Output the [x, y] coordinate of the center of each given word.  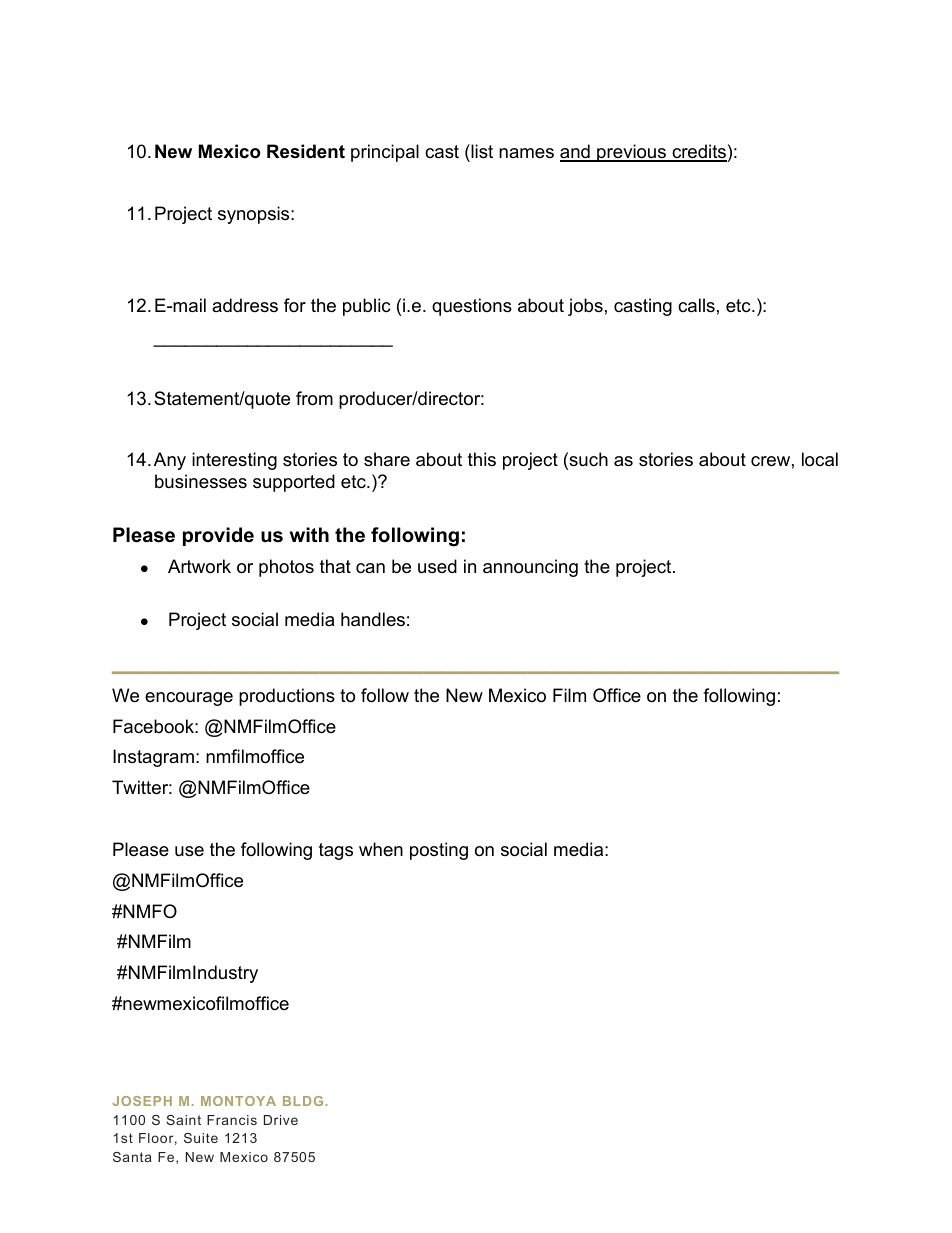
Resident [306, 151]
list [481, 151]
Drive [281, 1120]
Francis [232, 1120]
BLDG [304, 1101]
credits [698, 152]
